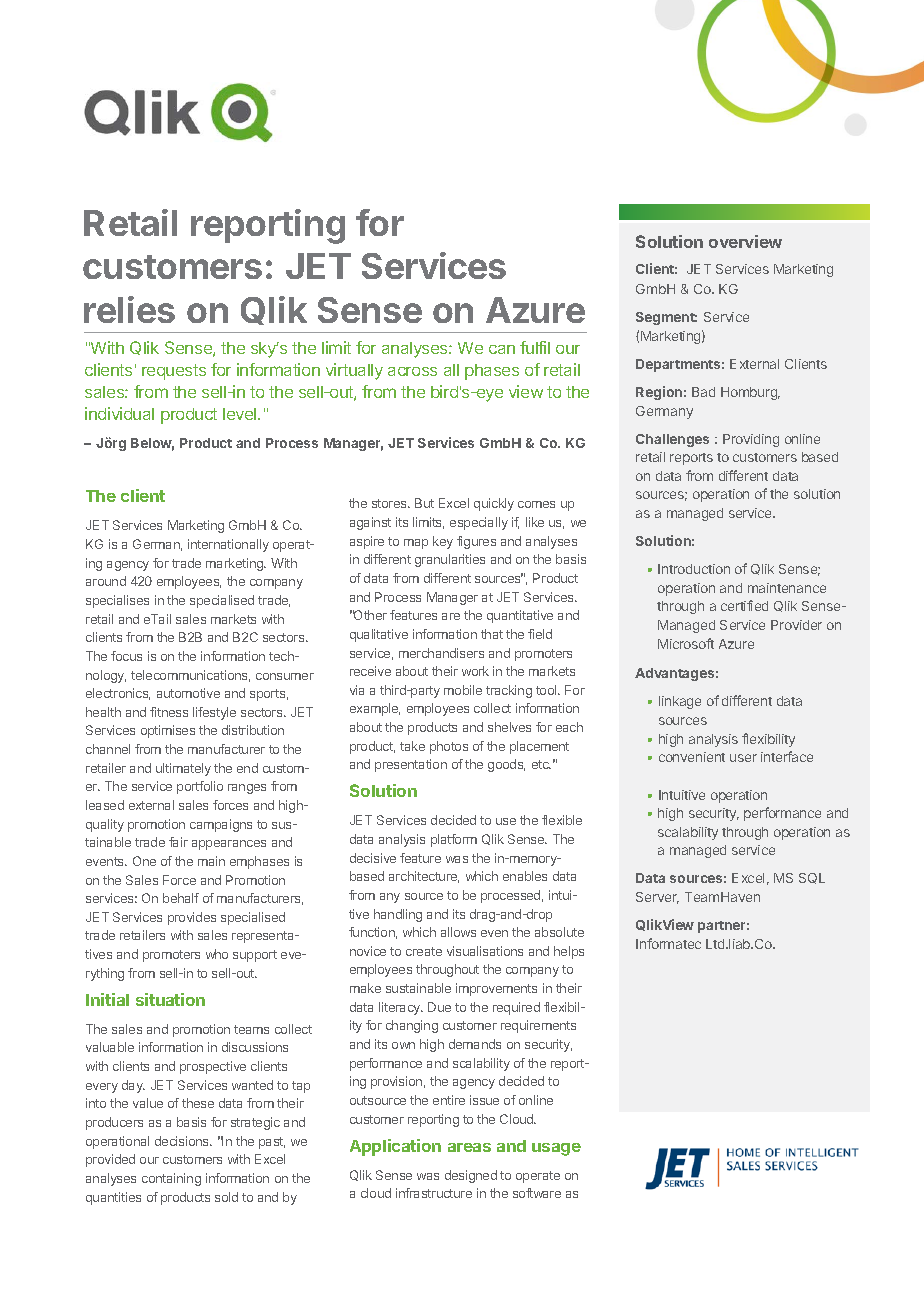 The width and height of the screenshot is (924, 1308). I want to click on usage, so click(556, 1149).
